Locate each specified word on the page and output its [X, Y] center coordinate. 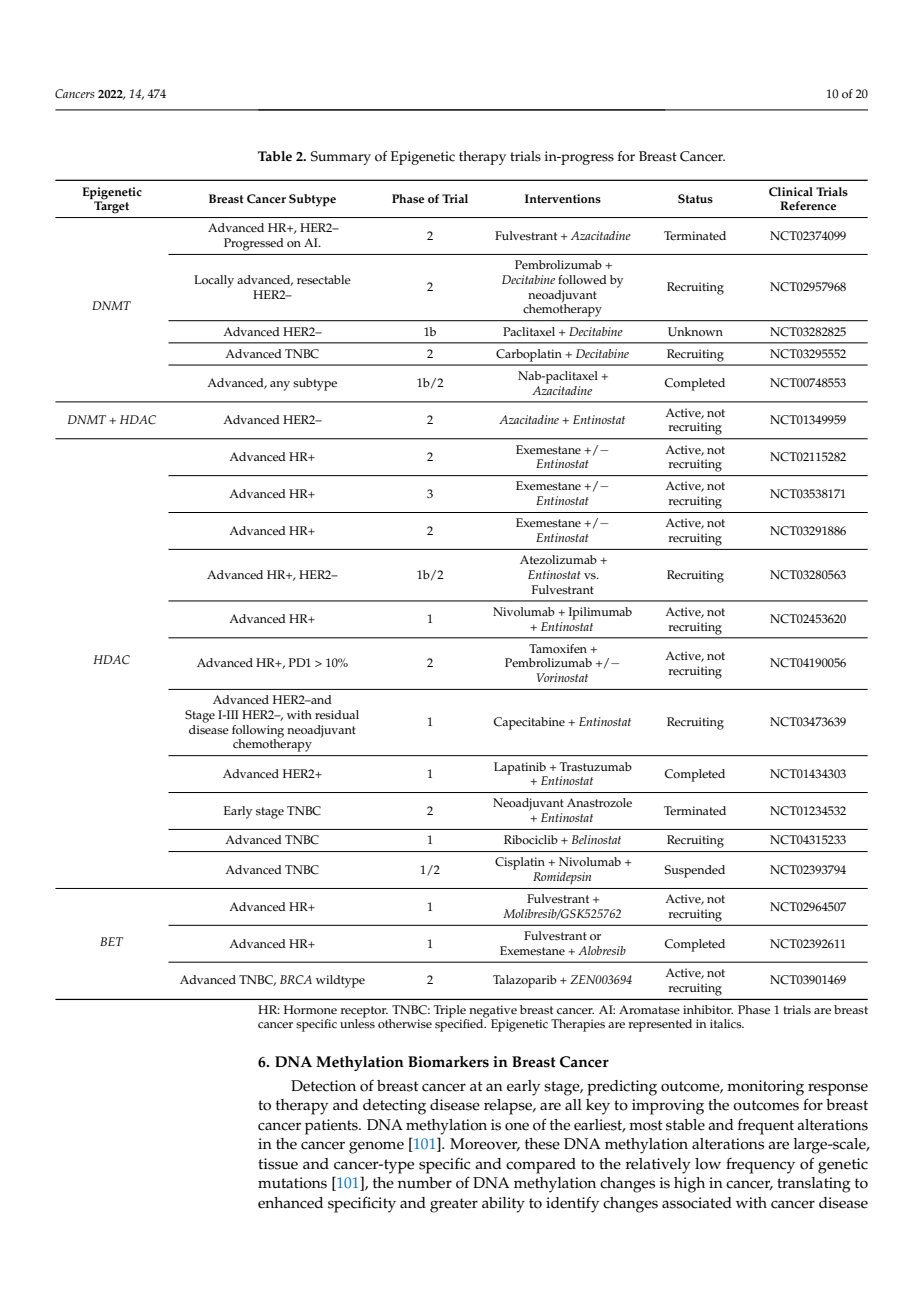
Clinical [791, 192]
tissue [278, 1164]
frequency [760, 1165]
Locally [214, 281]
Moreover [485, 1144]
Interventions [563, 199]
